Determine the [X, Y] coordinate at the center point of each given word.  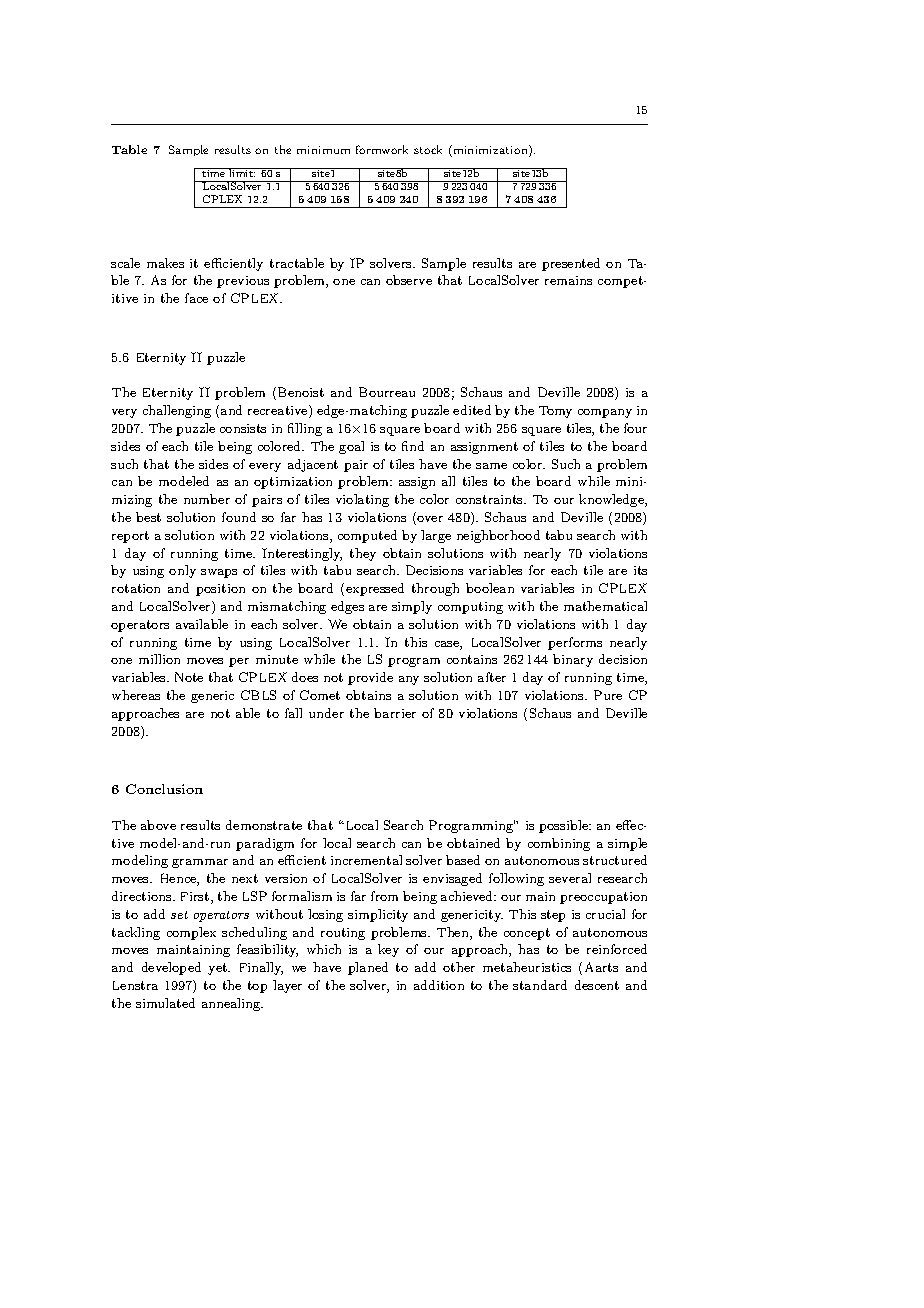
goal [351, 447]
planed [368, 968]
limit [242, 172]
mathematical [605, 606]
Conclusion [164, 789]
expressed [375, 589]
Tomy [555, 412]
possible [564, 826]
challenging [177, 411]
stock [428, 149]
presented [571, 264]
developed [171, 968]
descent [597, 985]
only [182, 571]
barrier [395, 713]
